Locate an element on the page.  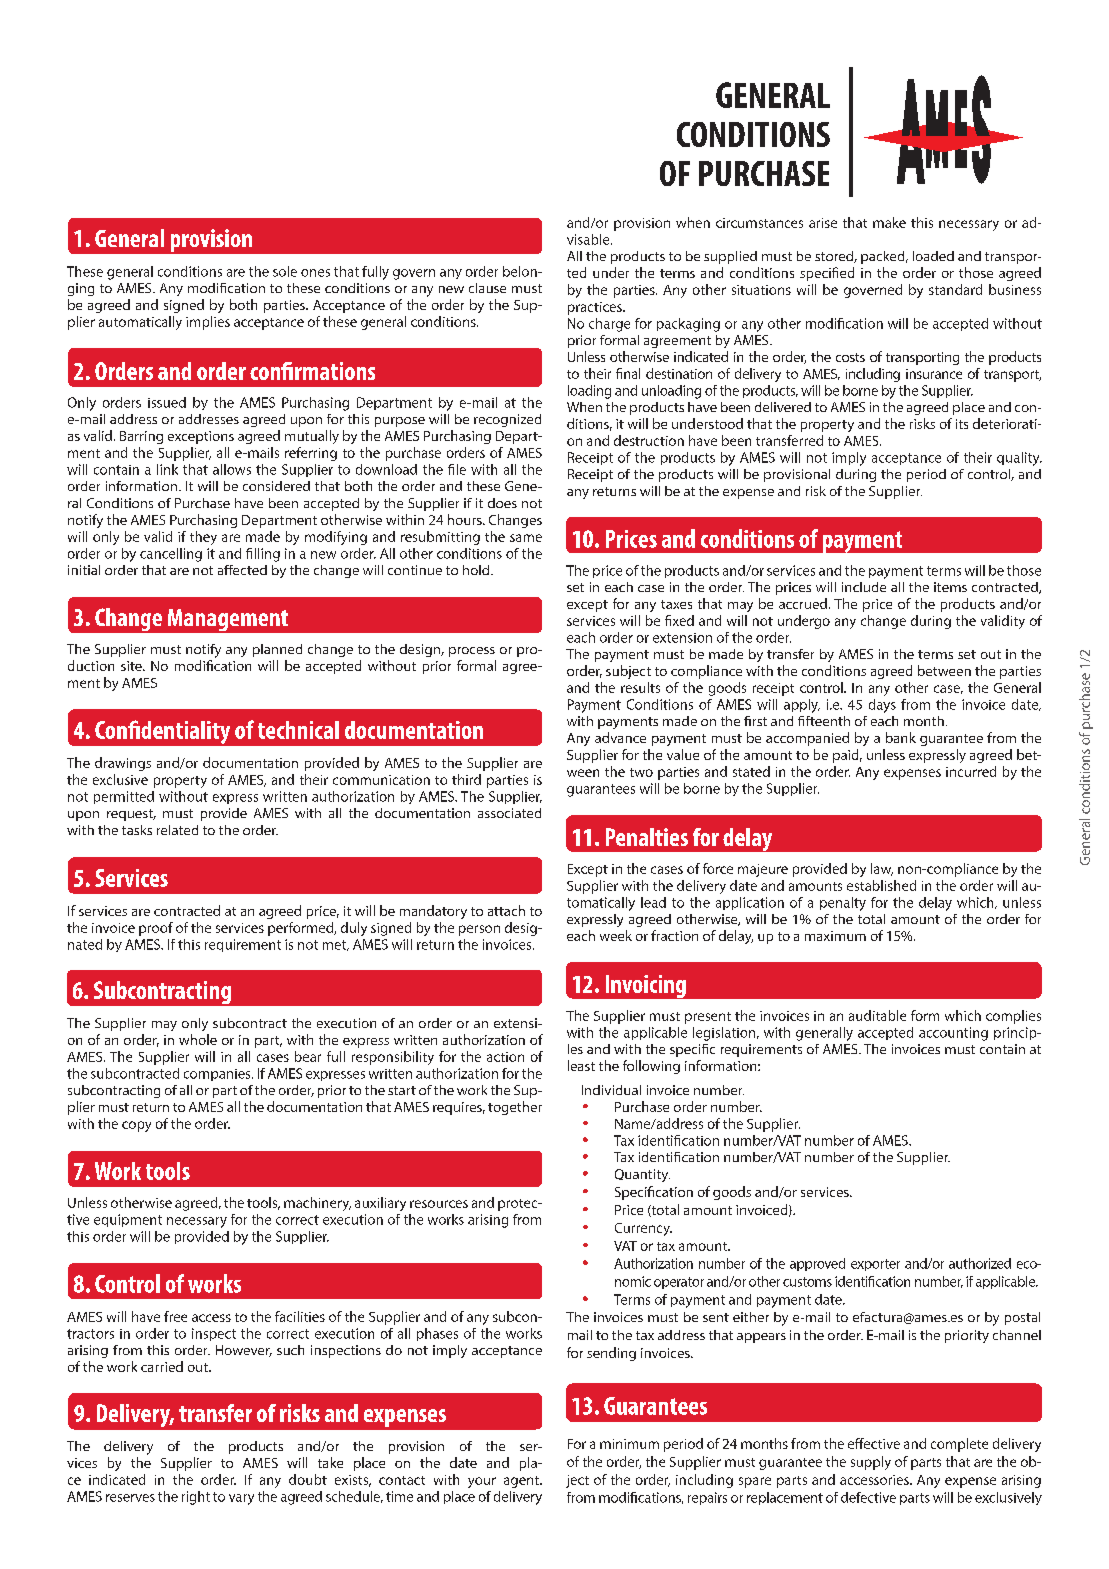
companies is located at coordinates (218, 1075).
